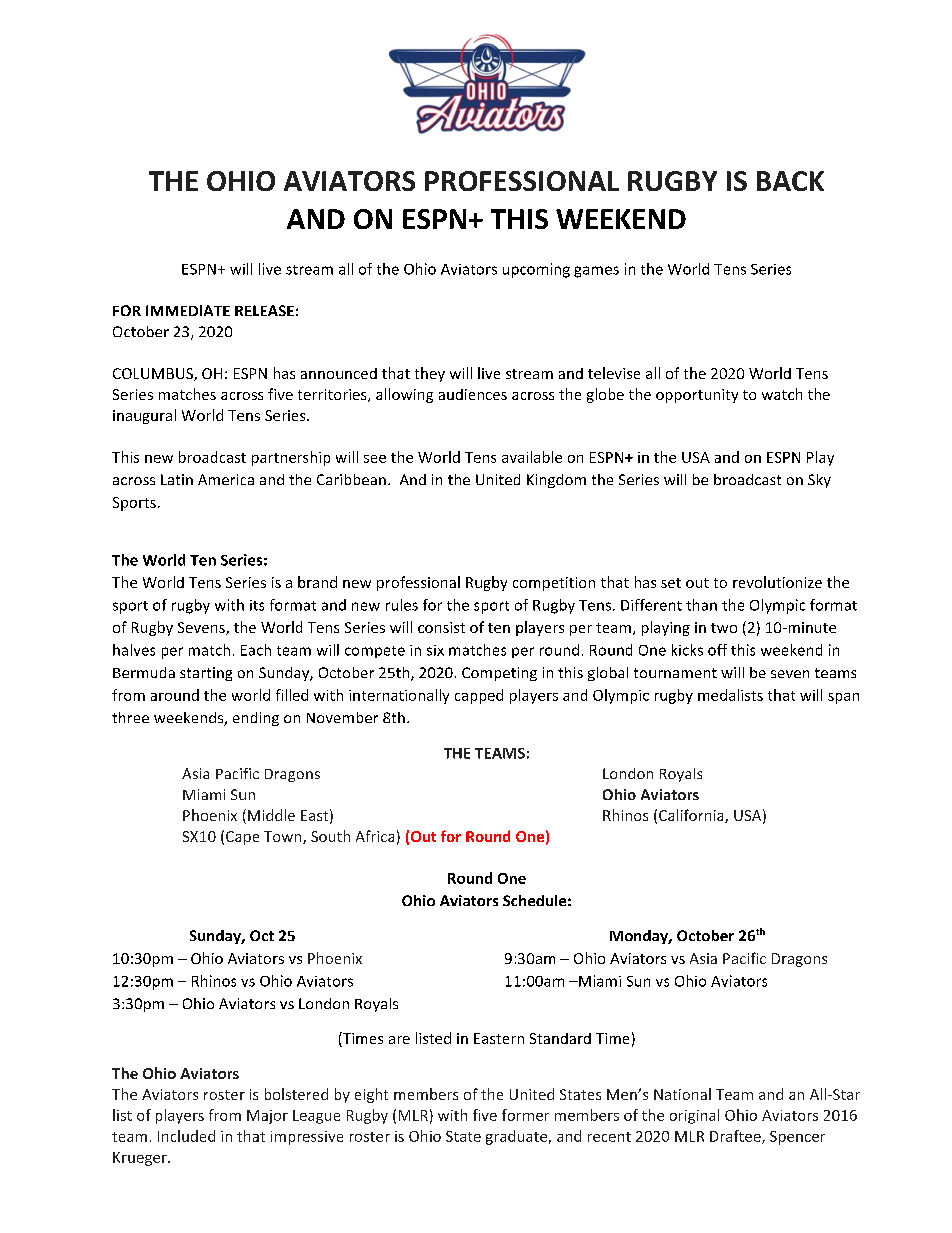 This screenshot has height=1233, width=952. What do you see at coordinates (532, 457) in the screenshot?
I see `available` at bounding box center [532, 457].
